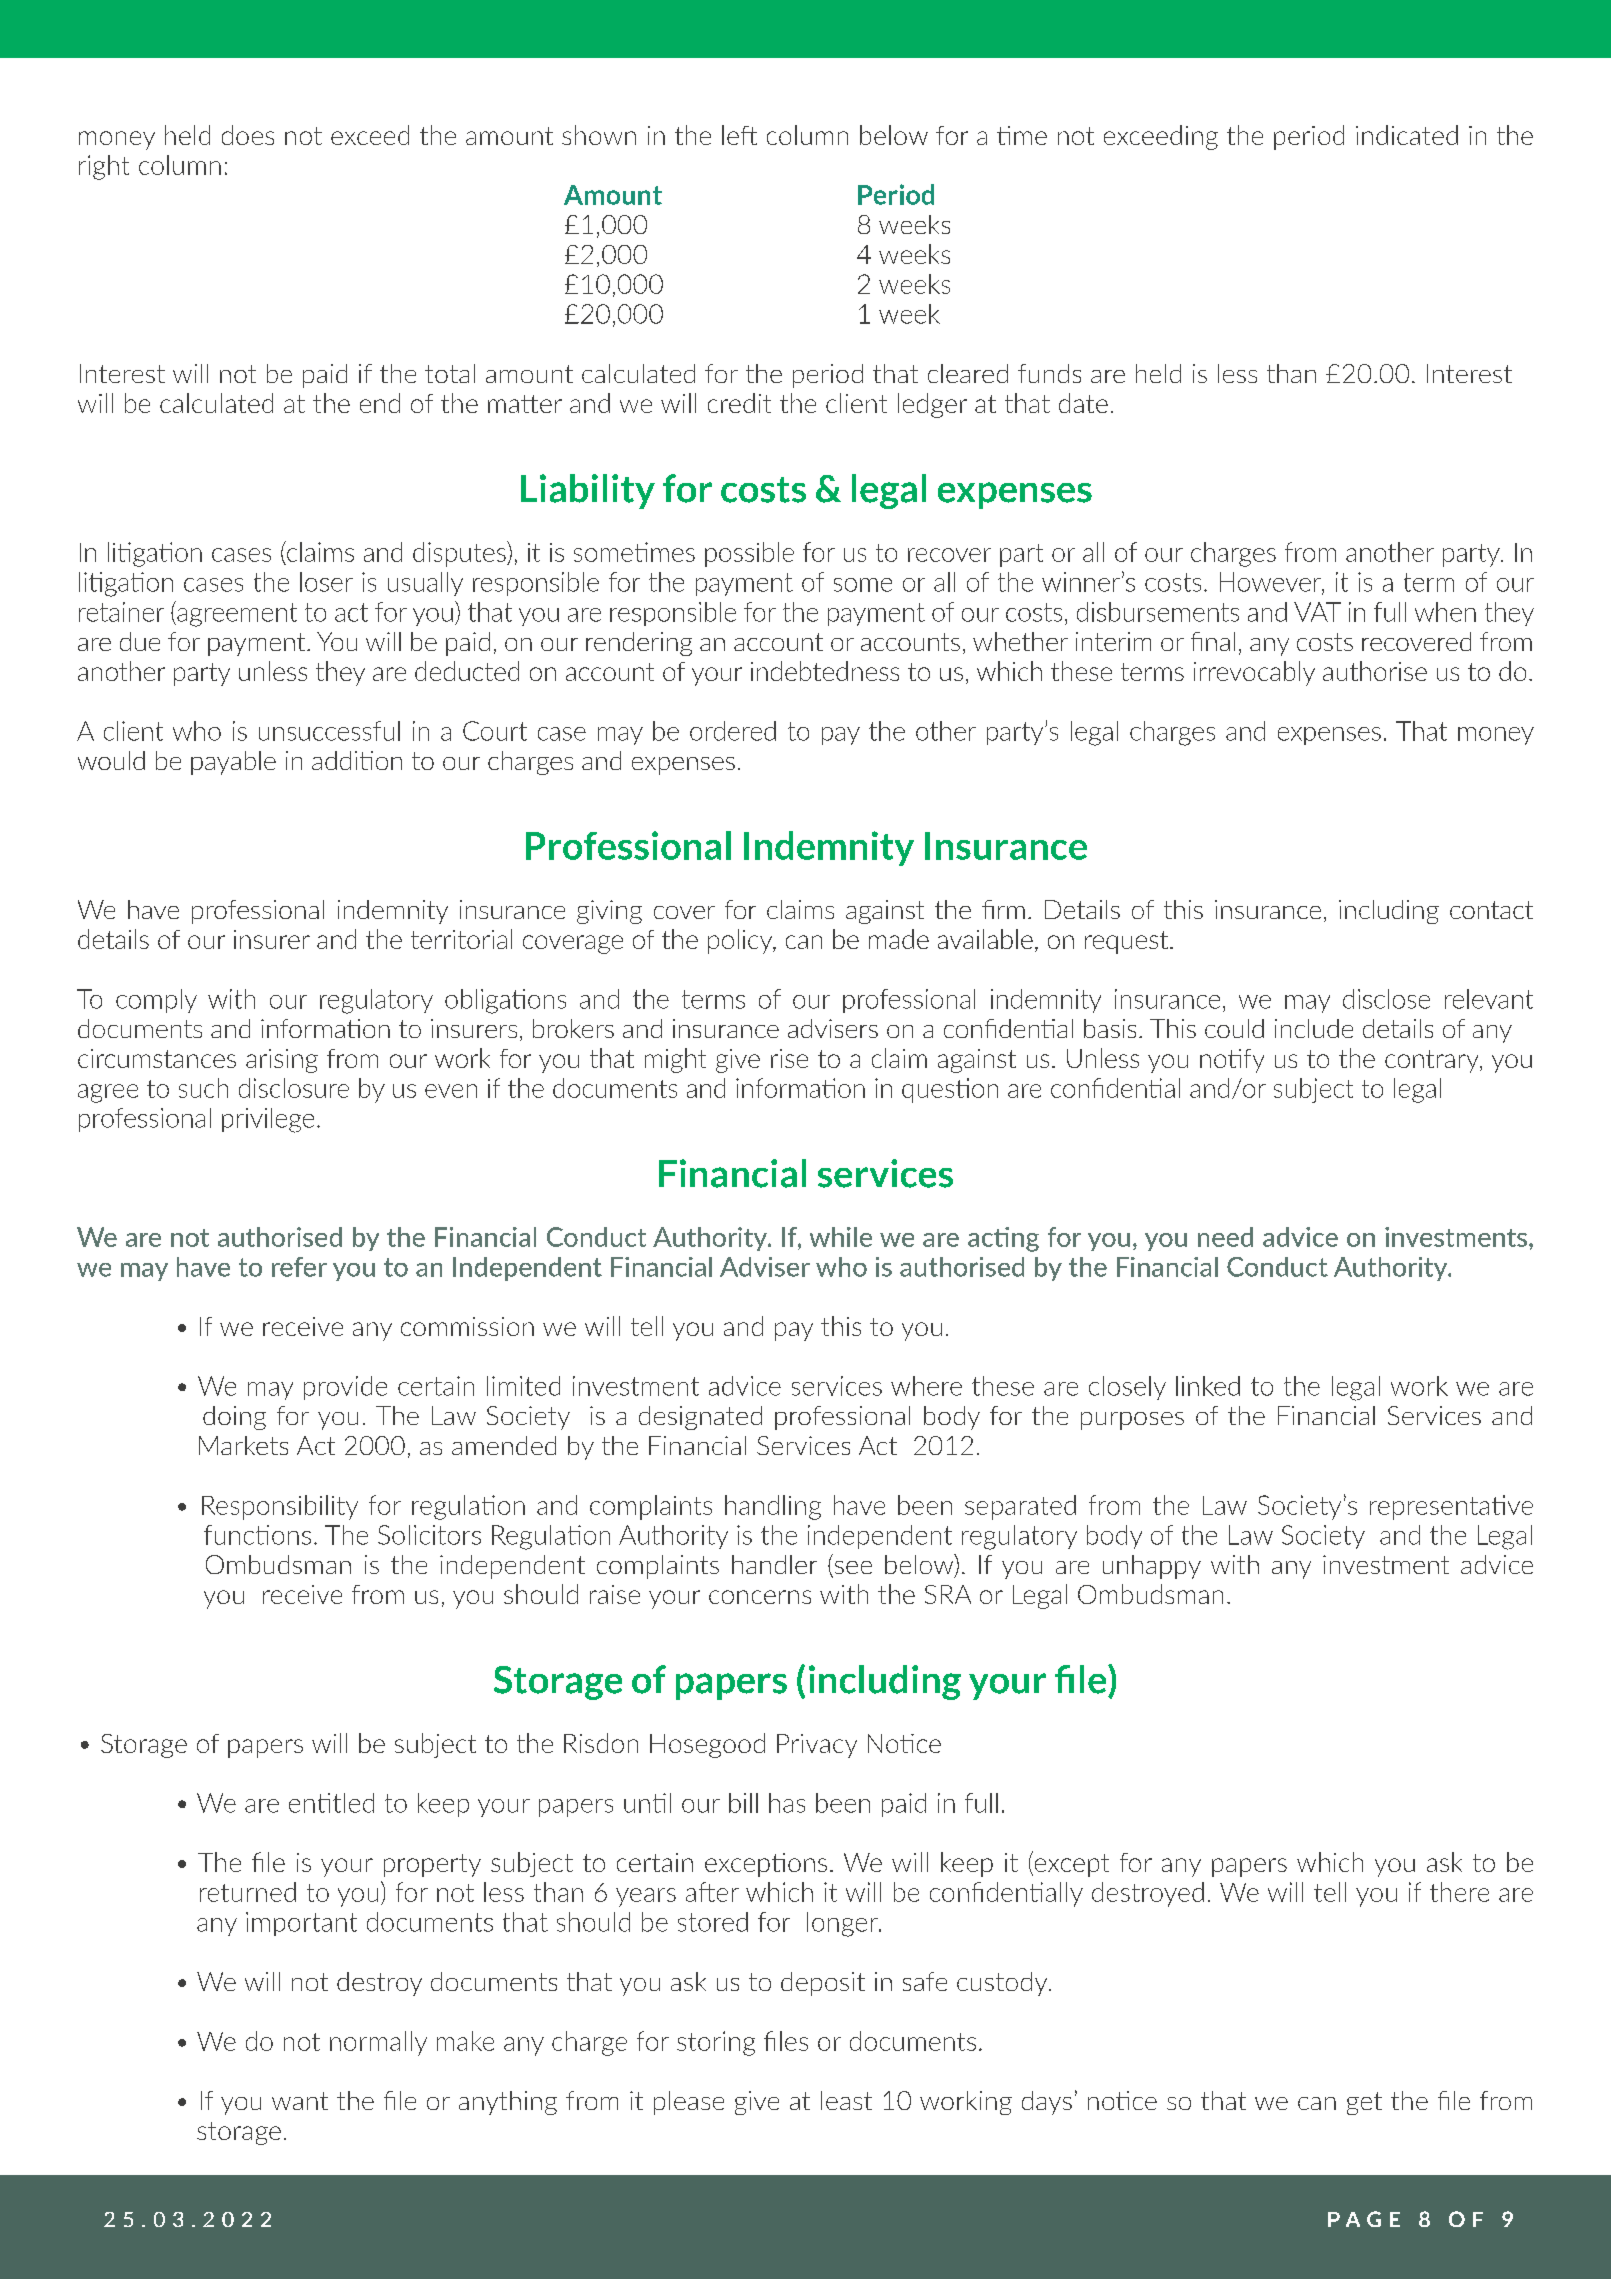  What do you see at coordinates (739, 135) in the image?
I see `left` at bounding box center [739, 135].
